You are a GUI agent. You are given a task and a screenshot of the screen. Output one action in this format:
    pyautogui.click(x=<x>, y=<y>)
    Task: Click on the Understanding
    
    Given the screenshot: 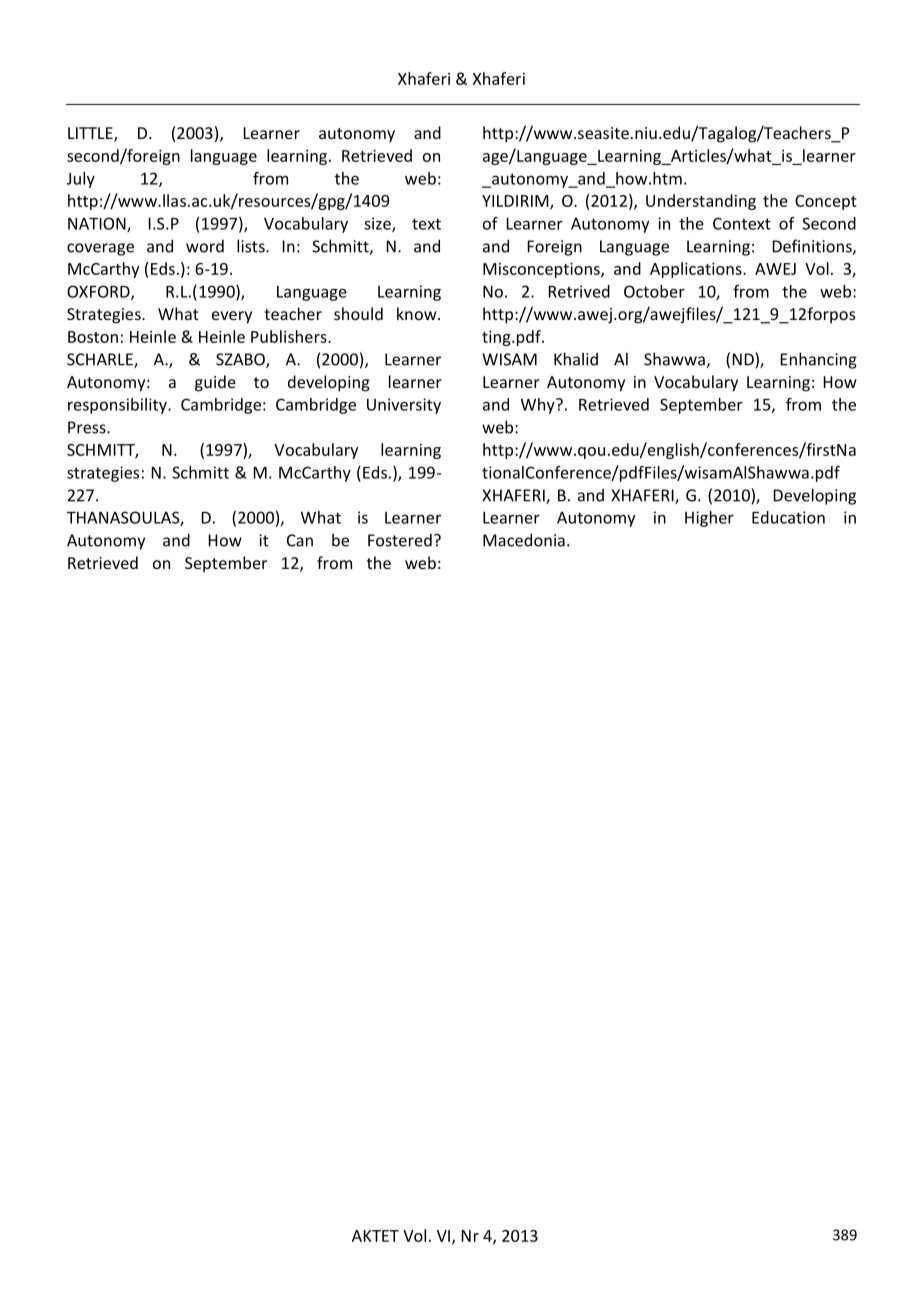 What is the action you would take?
    pyautogui.click(x=701, y=202)
